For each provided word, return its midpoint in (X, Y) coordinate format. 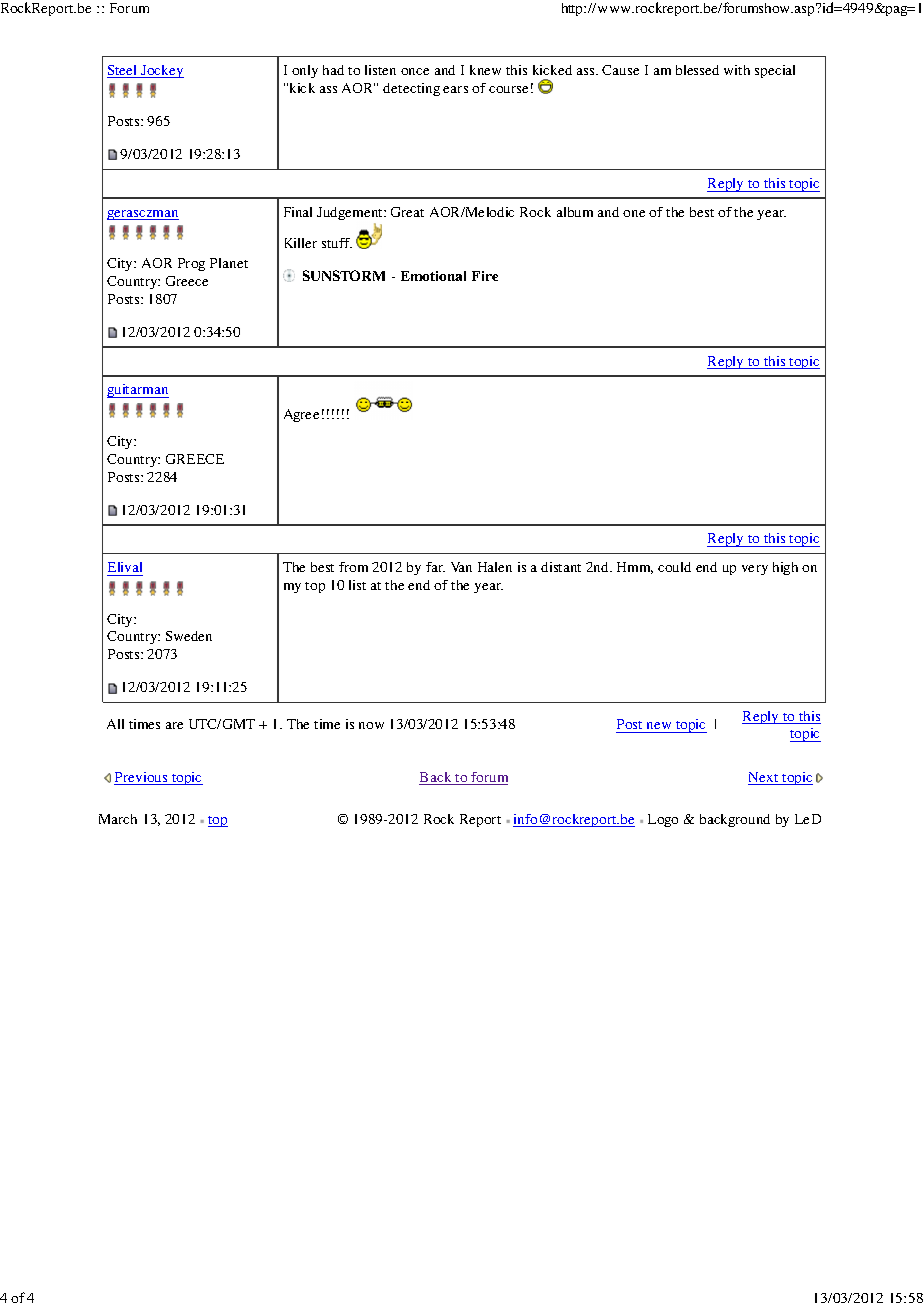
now (371, 725)
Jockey (161, 71)
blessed (697, 70)
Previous (142, 778)
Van (461, 567)
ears (455, 89)
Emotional (433, 276)
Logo (663, 820)
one (634, 213)
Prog (191, 264)
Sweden (189, 636)
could (674, 567)
